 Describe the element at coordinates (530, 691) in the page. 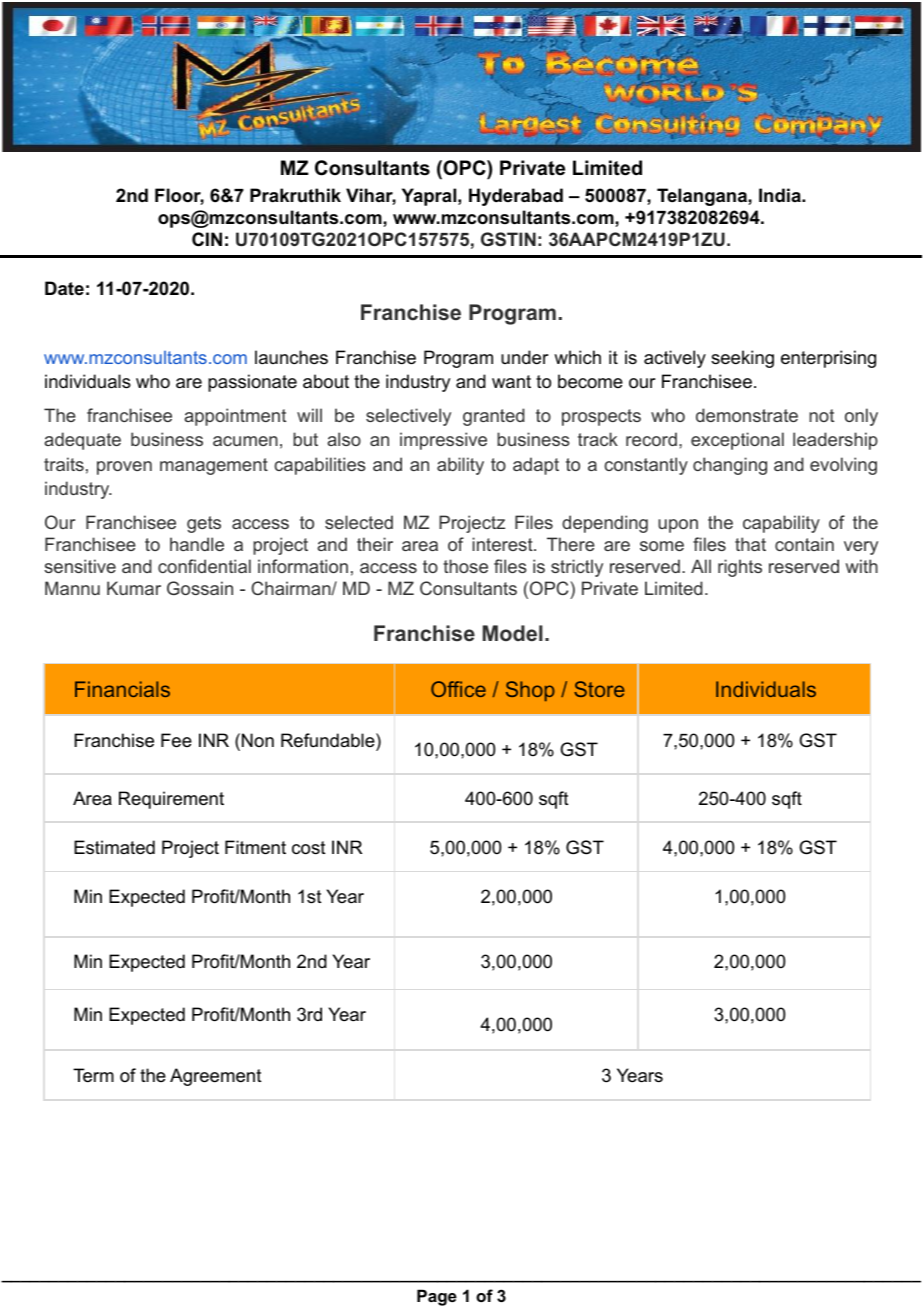

I see `Shop` at that location.
